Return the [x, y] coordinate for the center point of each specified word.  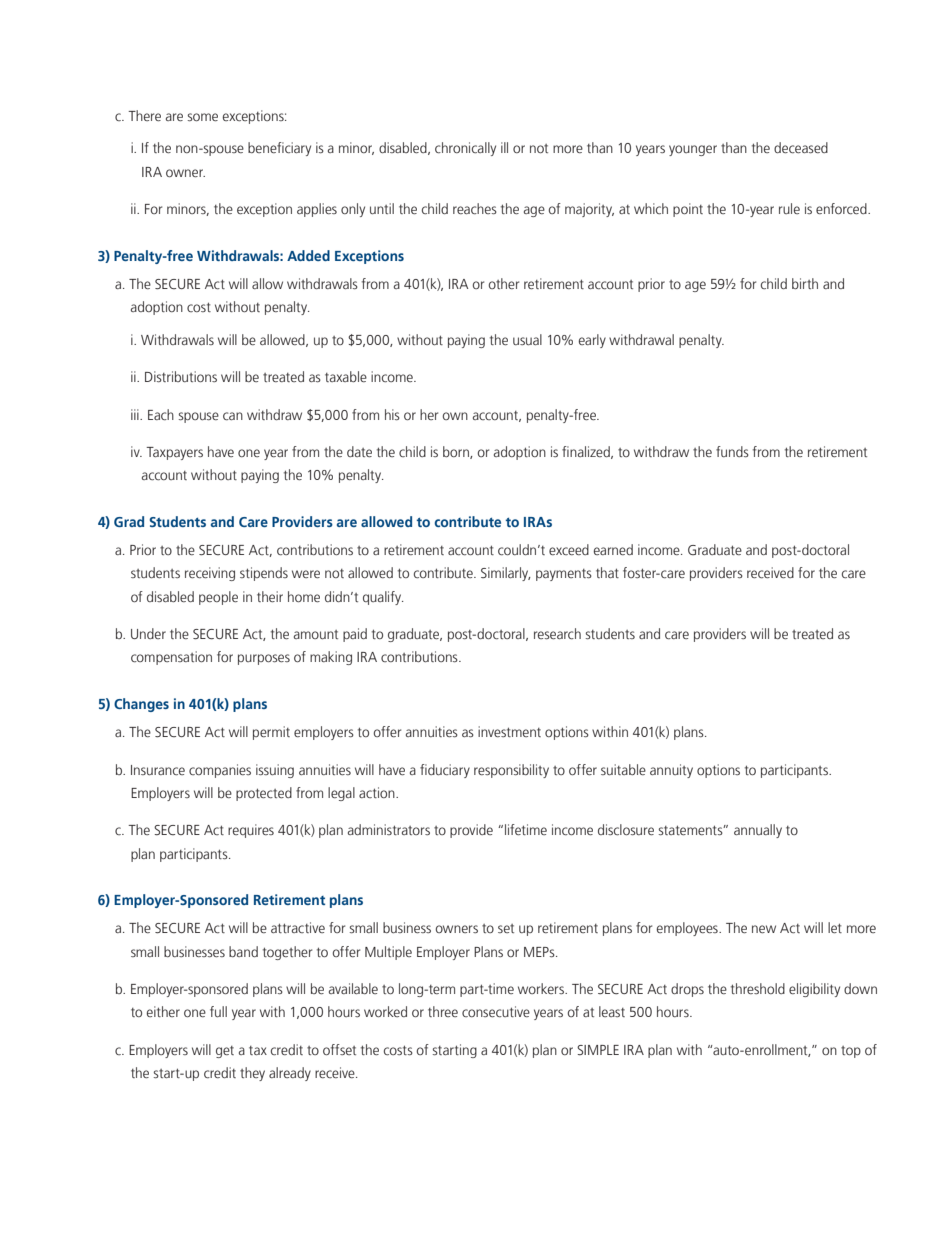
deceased [801, 148]
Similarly [506, 574]
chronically [465, 149]
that [607, 572]
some [203, 117]
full [218, 1011]
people [218, 598]
